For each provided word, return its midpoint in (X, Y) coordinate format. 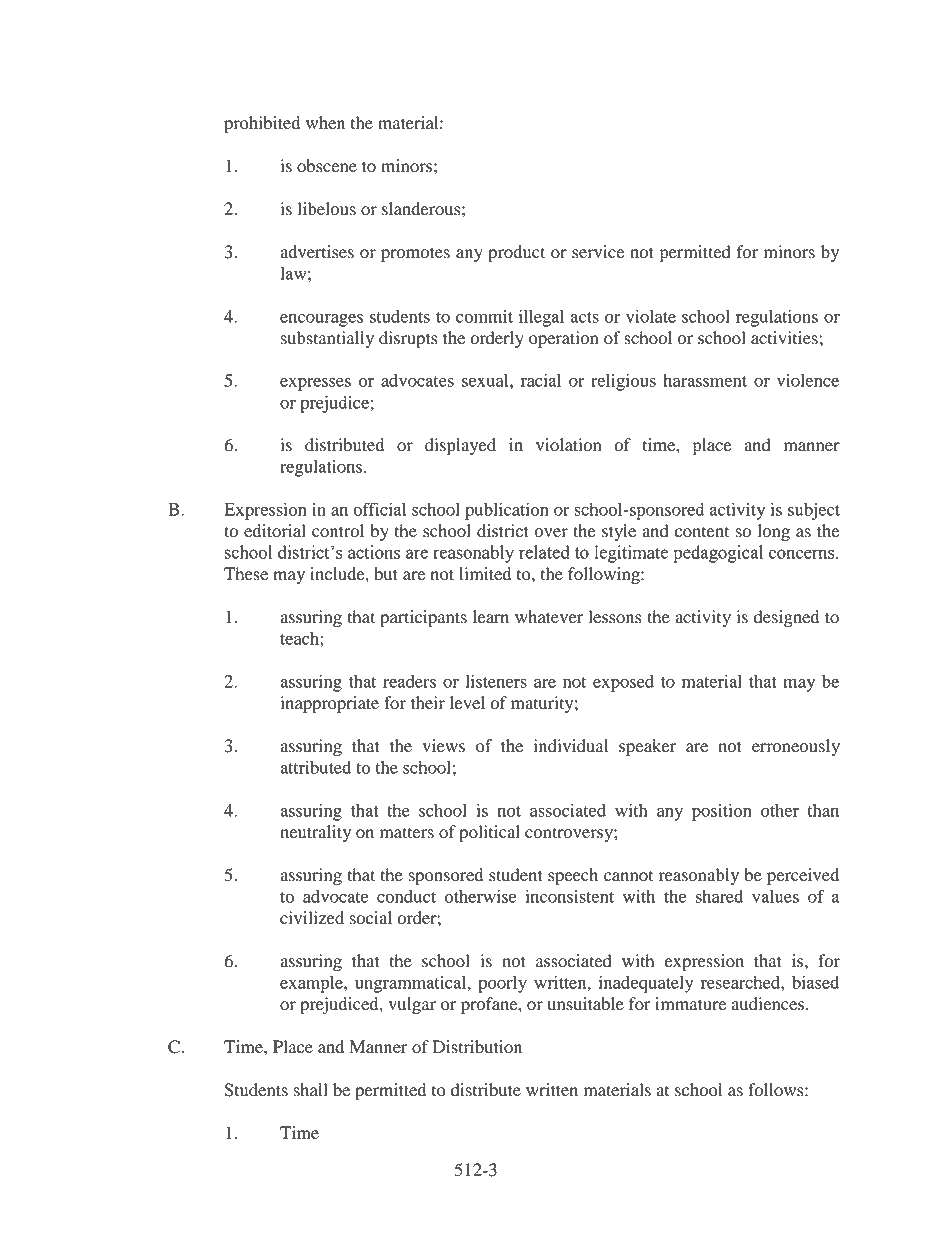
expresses (315, 384)
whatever (549, 617)
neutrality (315, 833)
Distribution (477, 1047)
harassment (705, 380)
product (516, 253)
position (722, 812)
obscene (327, 166)
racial (541, 380)
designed (786, 618)
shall (311, 1090)
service (598, 252)
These (246, 574)
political (489, 833)
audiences (768, 1004)
